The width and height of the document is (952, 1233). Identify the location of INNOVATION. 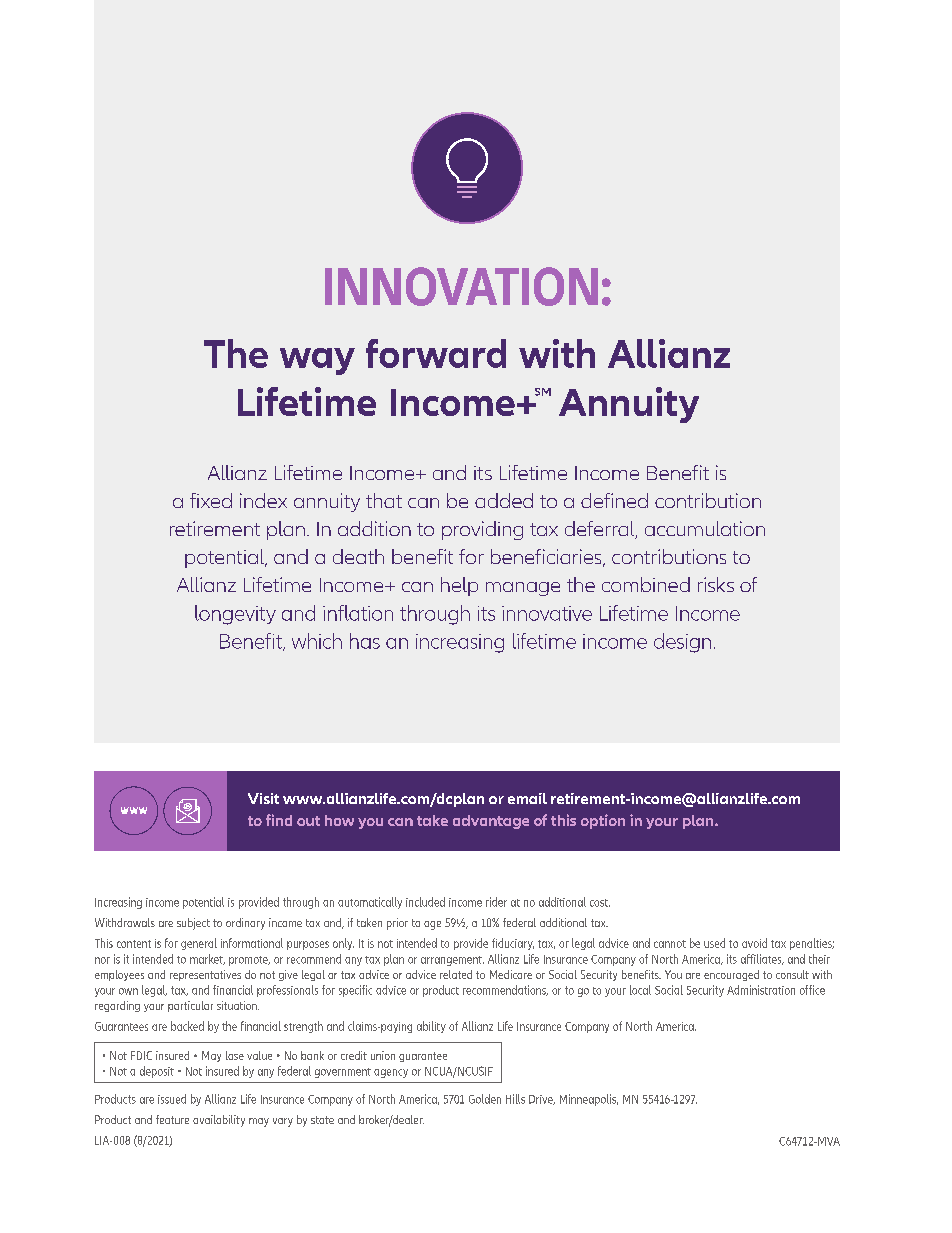
(461, 286).
